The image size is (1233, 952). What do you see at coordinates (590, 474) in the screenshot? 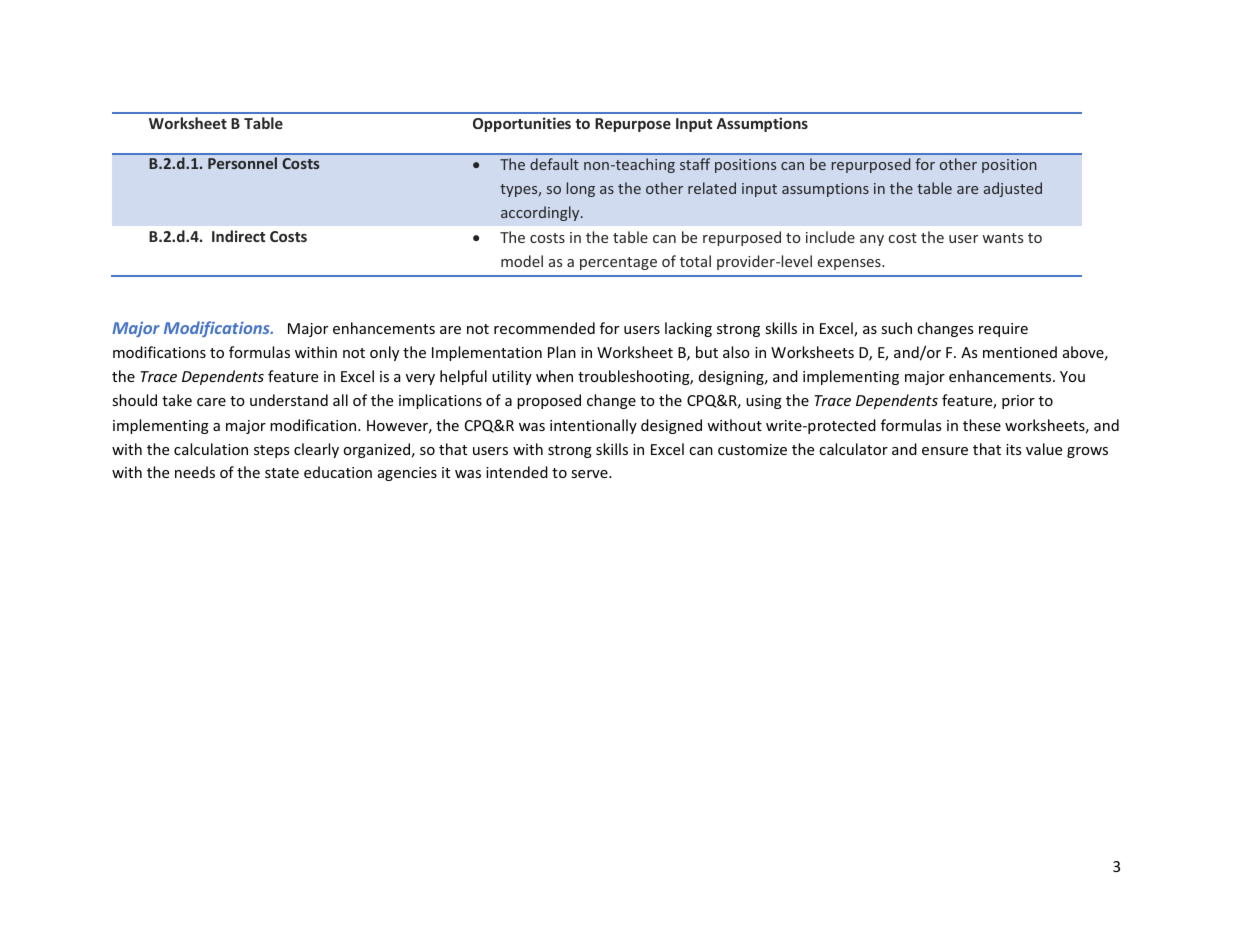
I see `serve` at bounding box center [590, 474].
